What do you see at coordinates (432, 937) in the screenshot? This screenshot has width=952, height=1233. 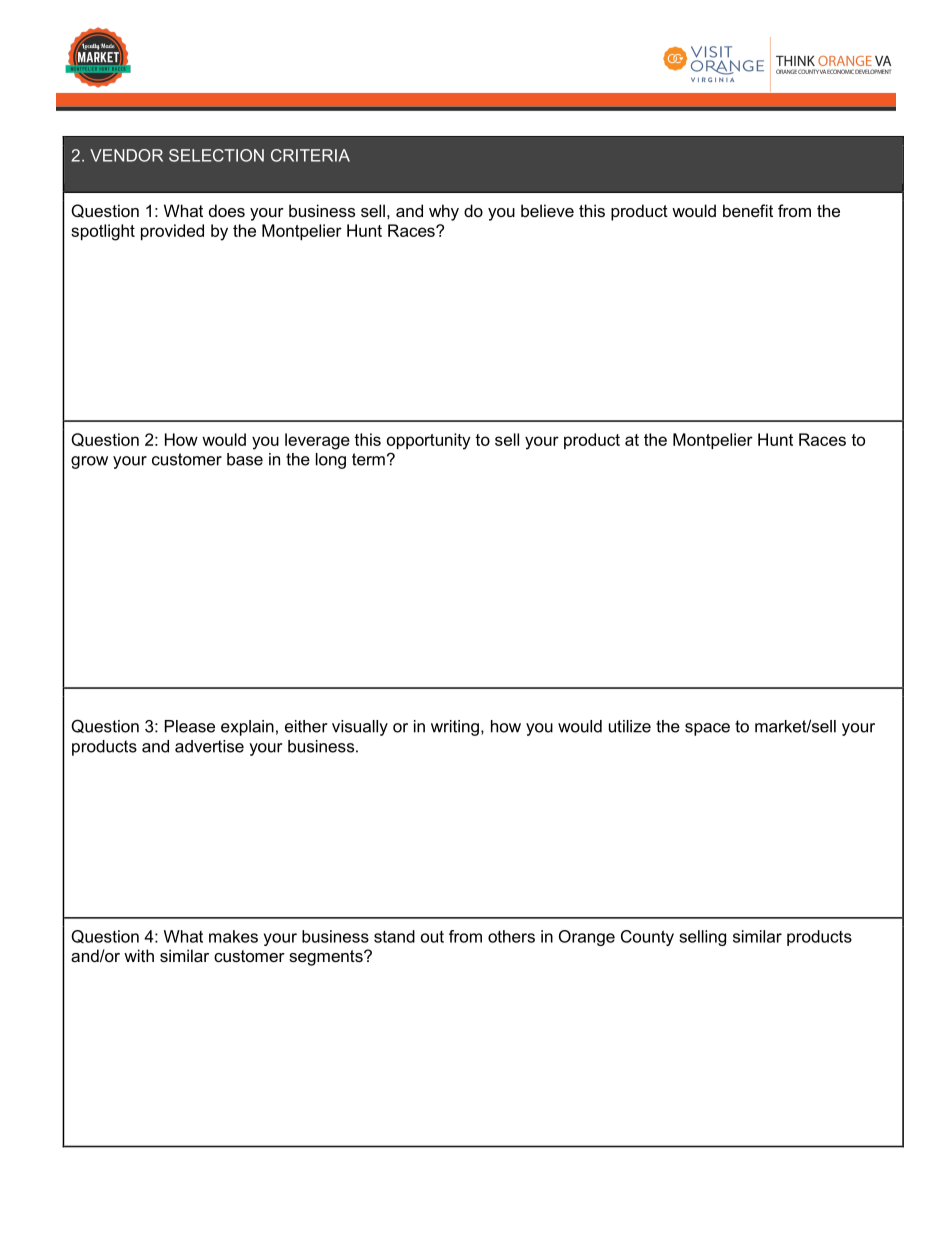 I see `out` at bounding box center [432, 937].
